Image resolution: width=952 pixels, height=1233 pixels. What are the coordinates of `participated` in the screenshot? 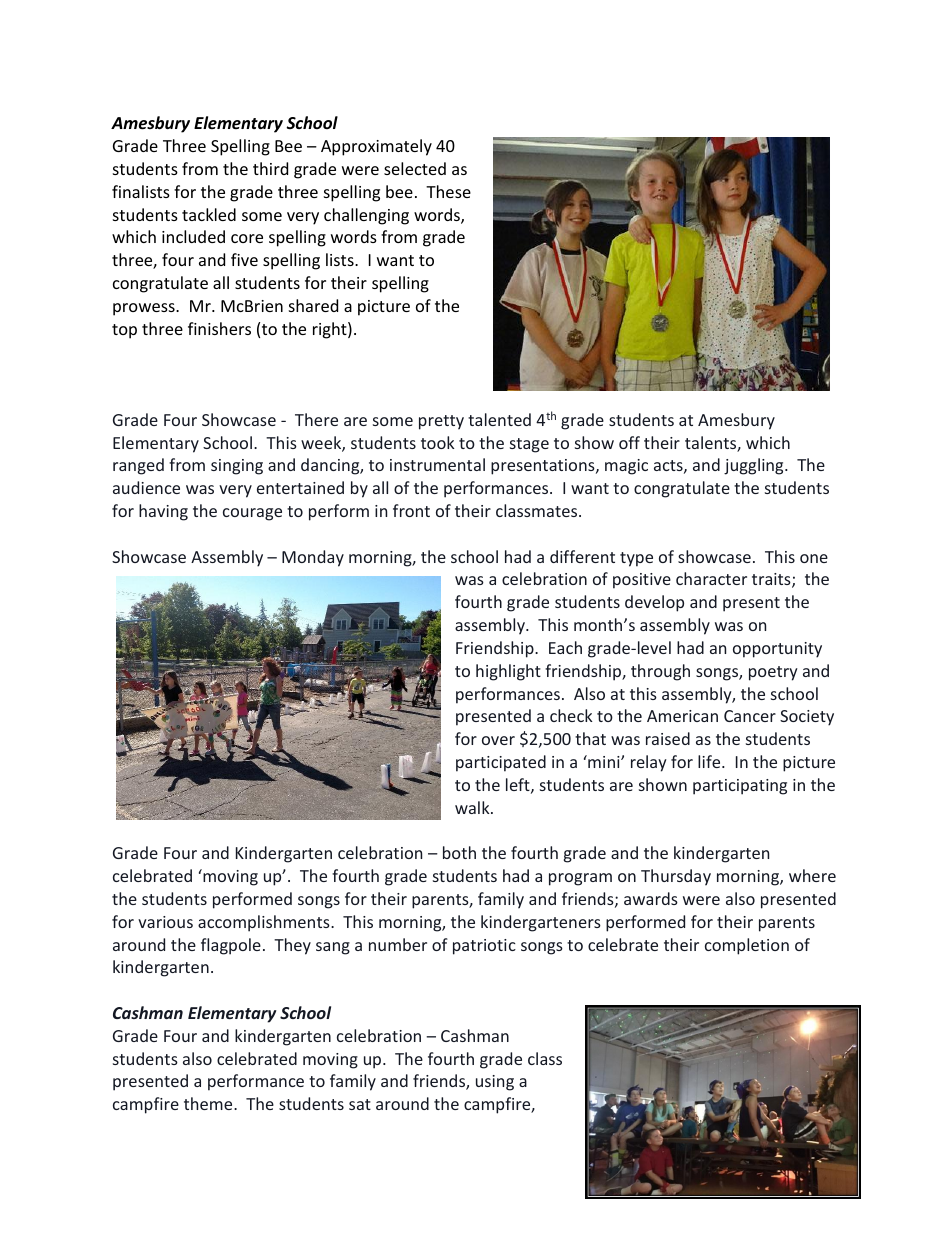 It's located at (501, 763).
